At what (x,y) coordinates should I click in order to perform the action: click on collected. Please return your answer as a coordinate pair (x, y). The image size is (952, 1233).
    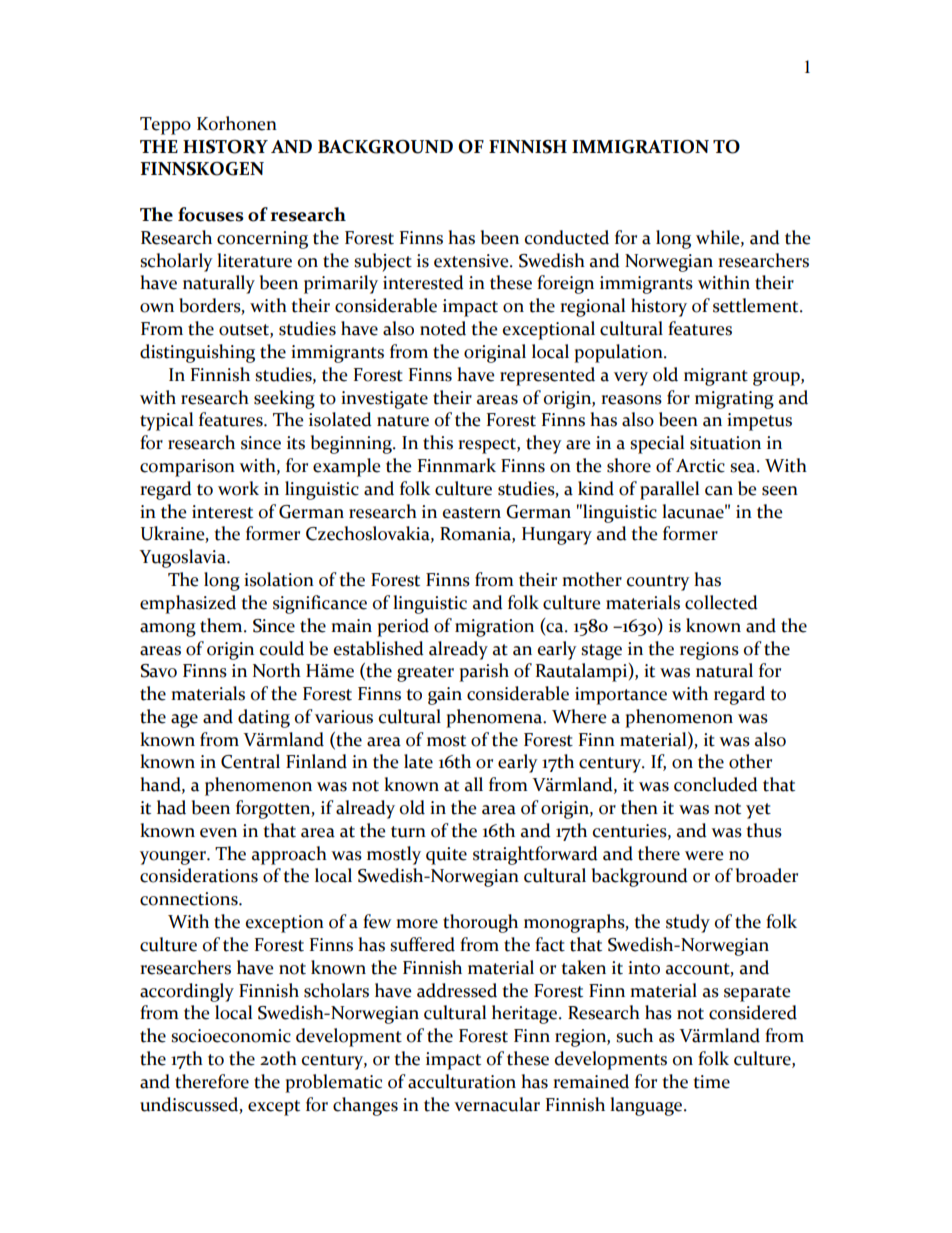
    Looking at the image, I should click on (721, 602).
